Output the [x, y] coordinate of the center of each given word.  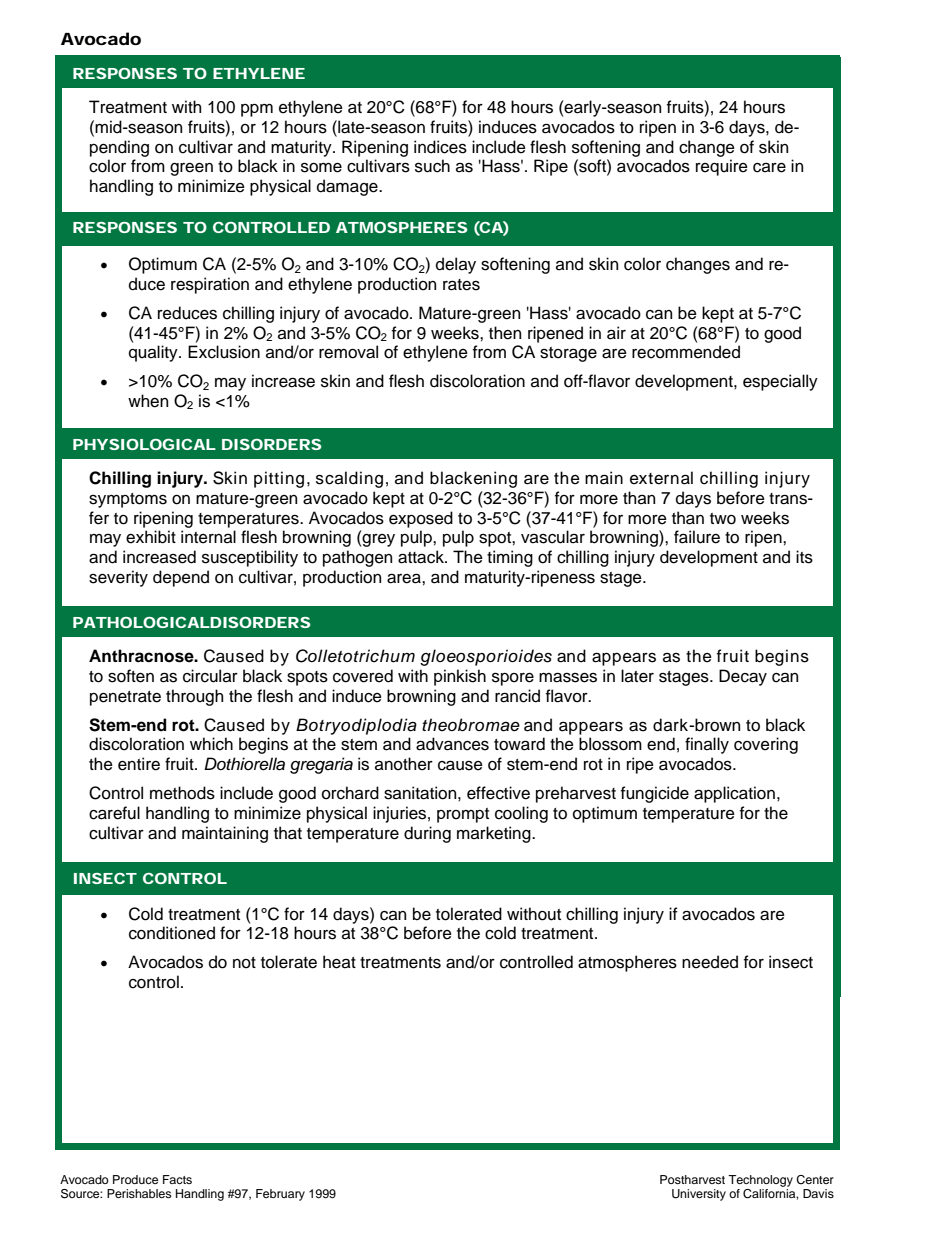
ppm [257, 110]
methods [182, 793]
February [280, 1195]
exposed [421, 519]
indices [440, 147]
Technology [760, 1181]
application [734, 794]
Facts [177, 1179]
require [722, 167]
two [723, 519]
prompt [463, 815]
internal [208, 537]
